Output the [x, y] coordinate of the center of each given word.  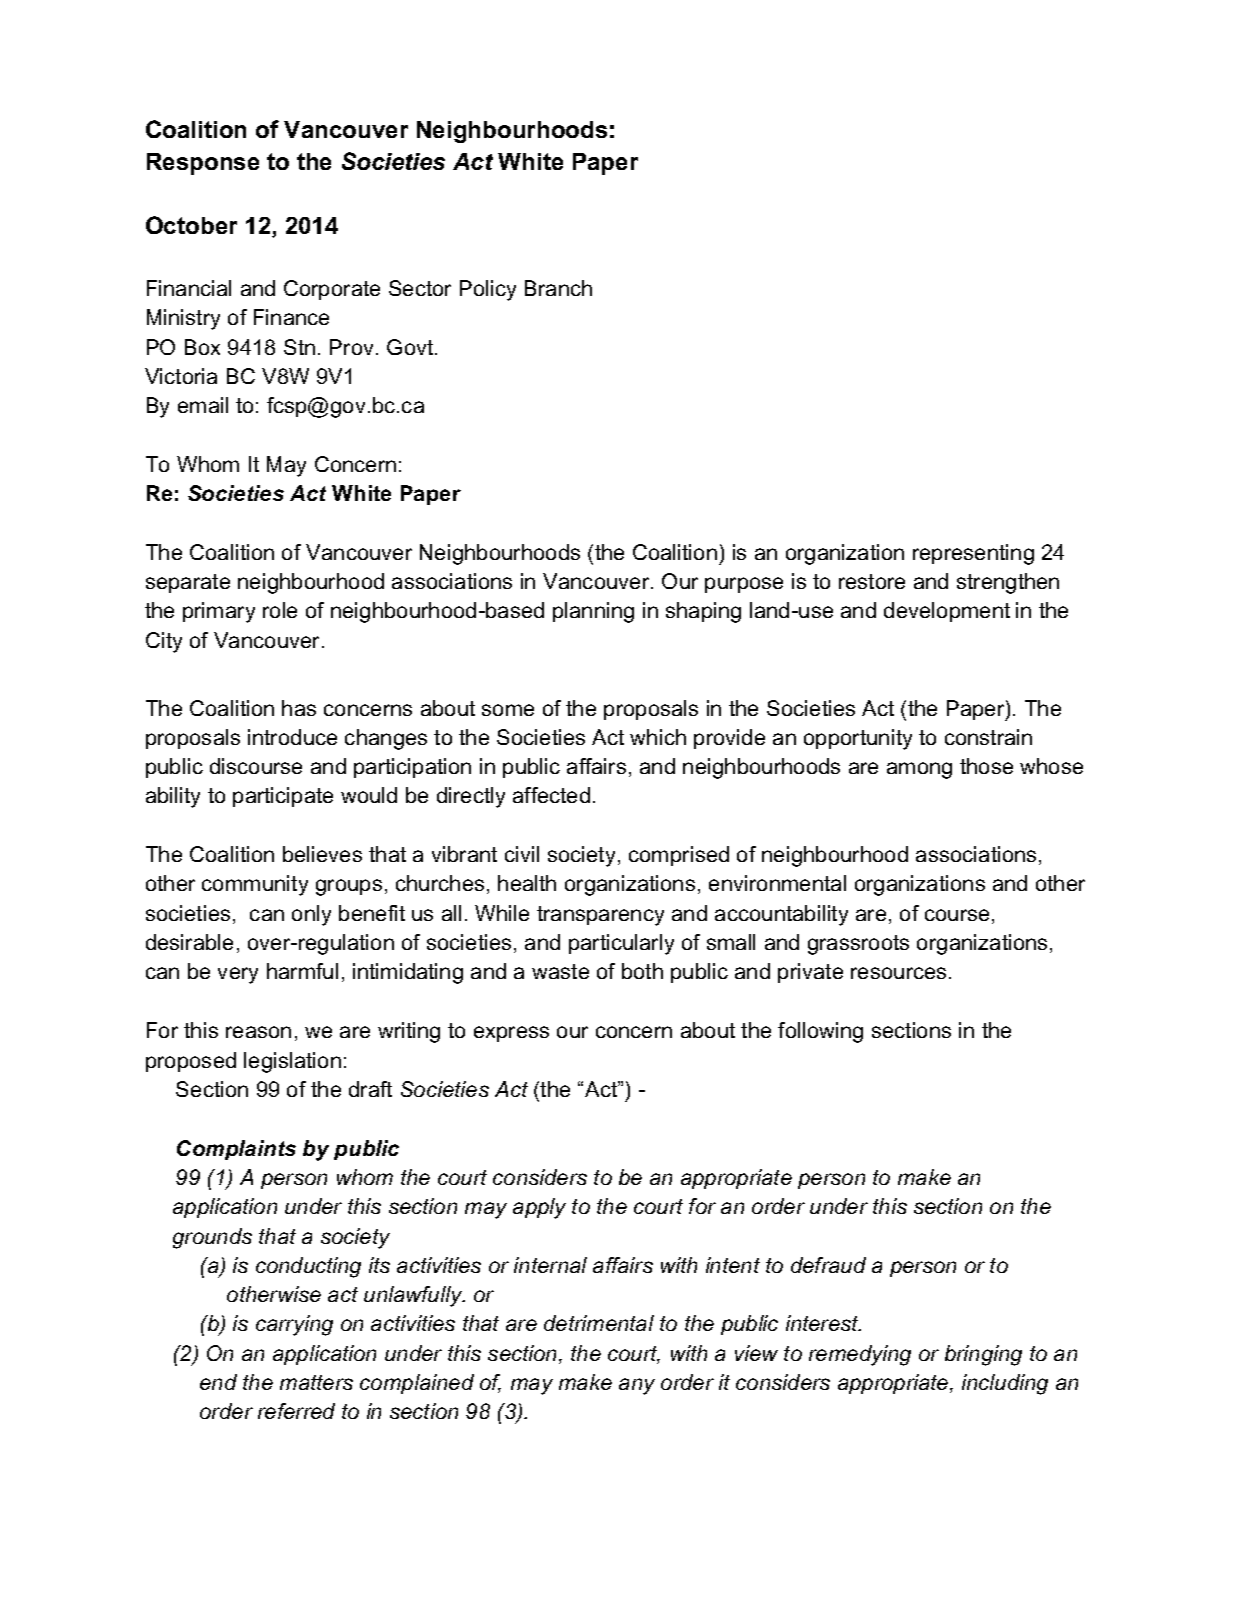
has [299, 708]
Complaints [236, 1150]
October [191, 225]
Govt [411, 347]
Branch [558, 288]
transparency [600, 916]
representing [973, 554]
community [255, 885]
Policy [488, 290]
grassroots [858, 945]
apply [539, 1208]
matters [316, 1382]
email [203, 405]
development [947, 612]
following [820, 1032]
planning [593, 612]
